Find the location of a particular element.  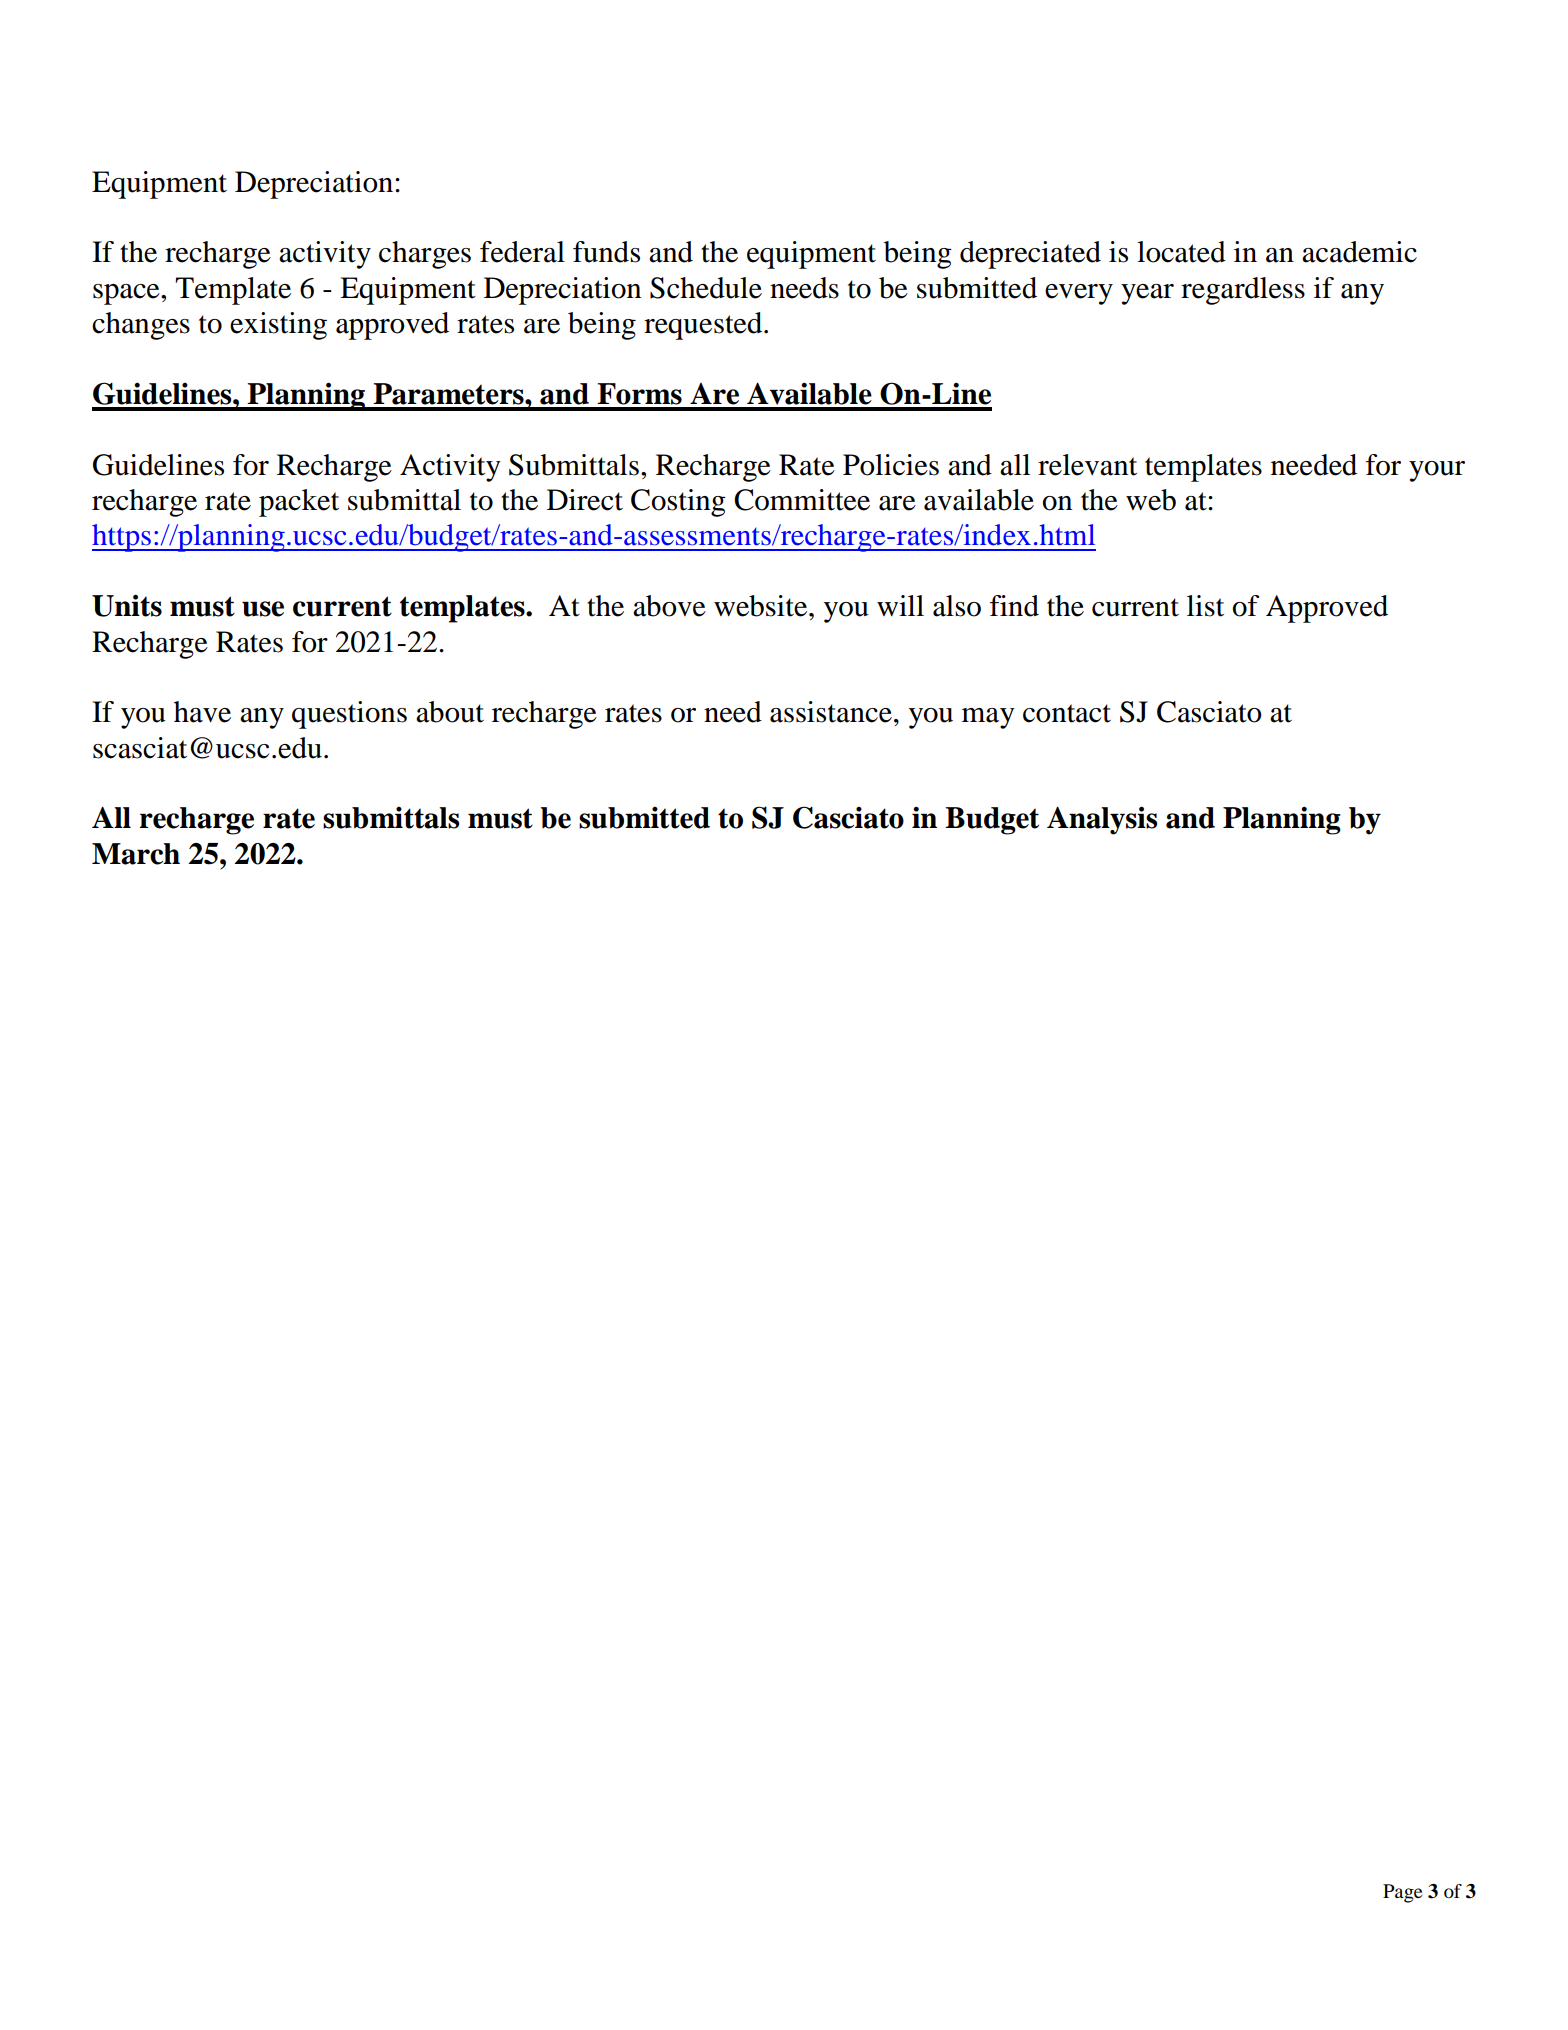

March is located at coordinates (136, 854).
